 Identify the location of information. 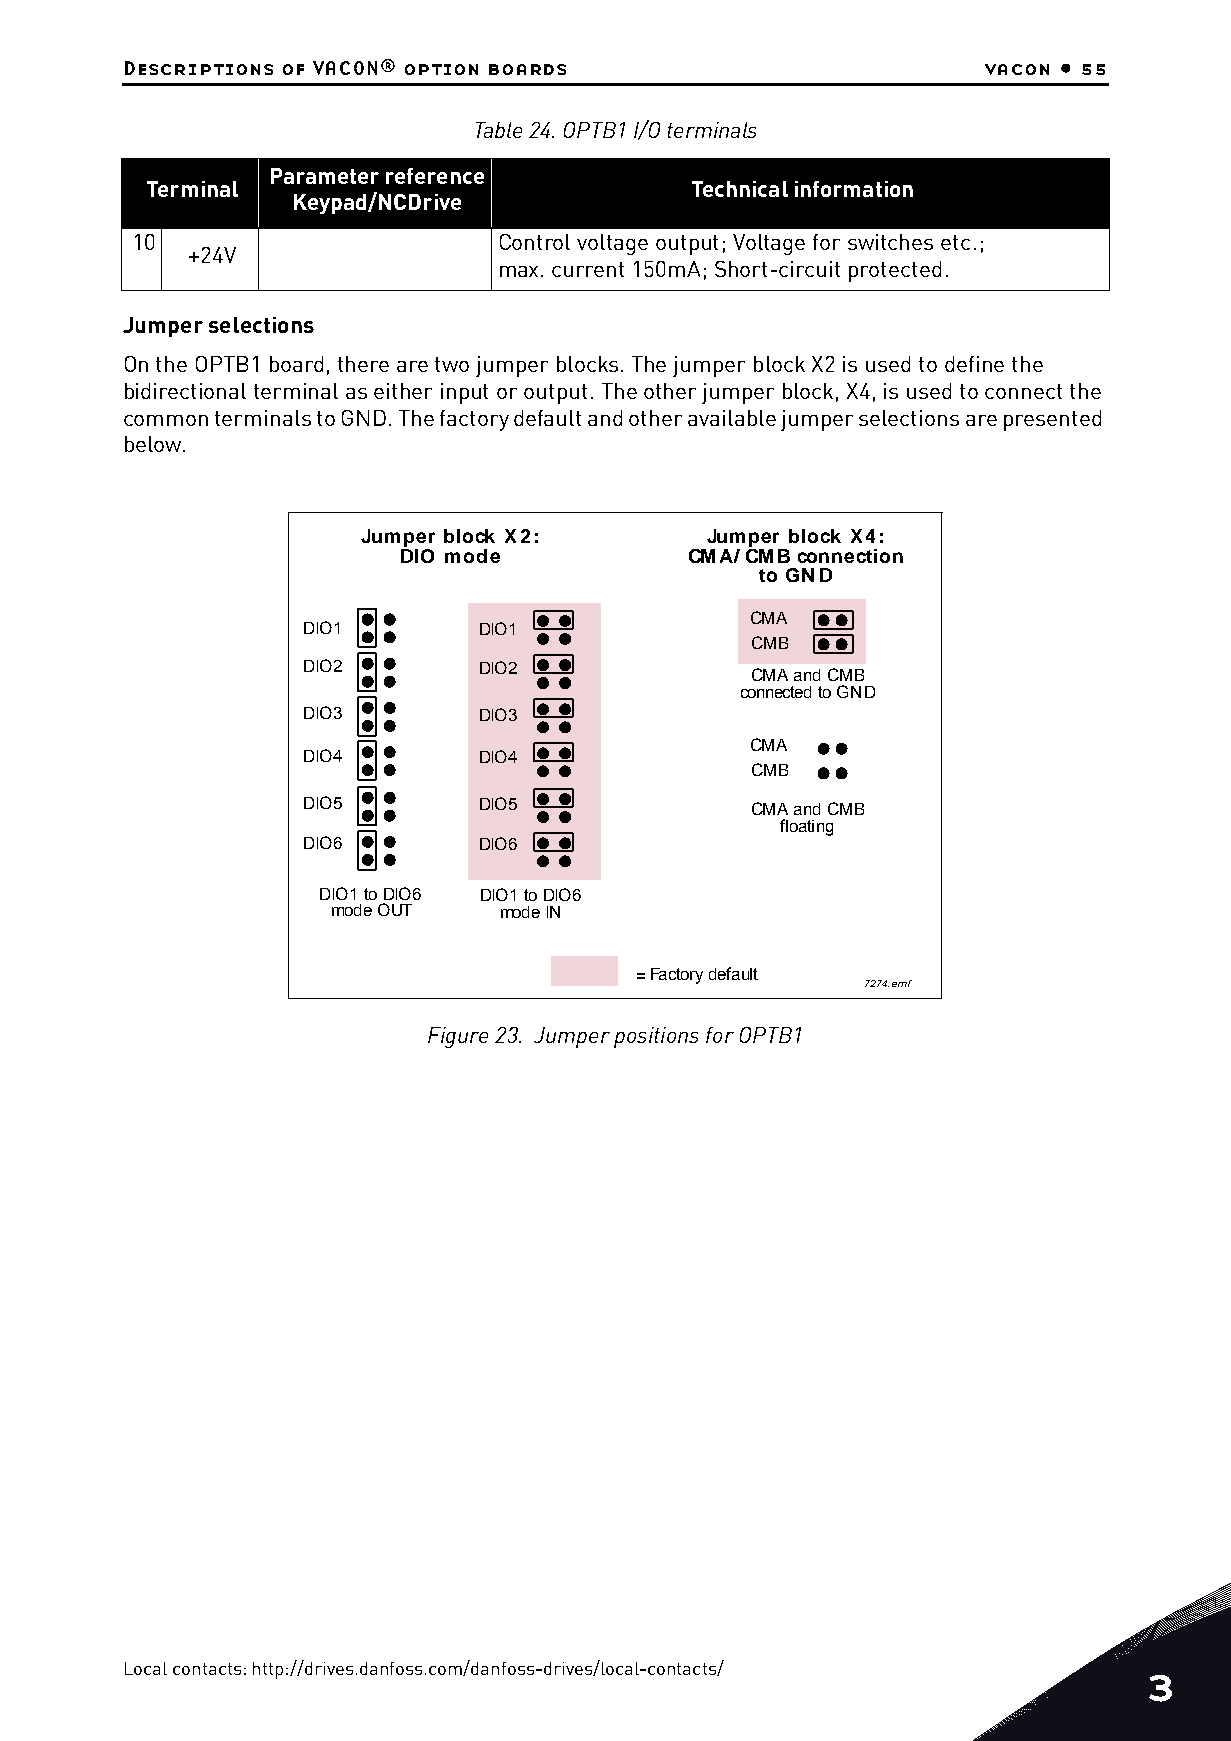
(854, 189).
